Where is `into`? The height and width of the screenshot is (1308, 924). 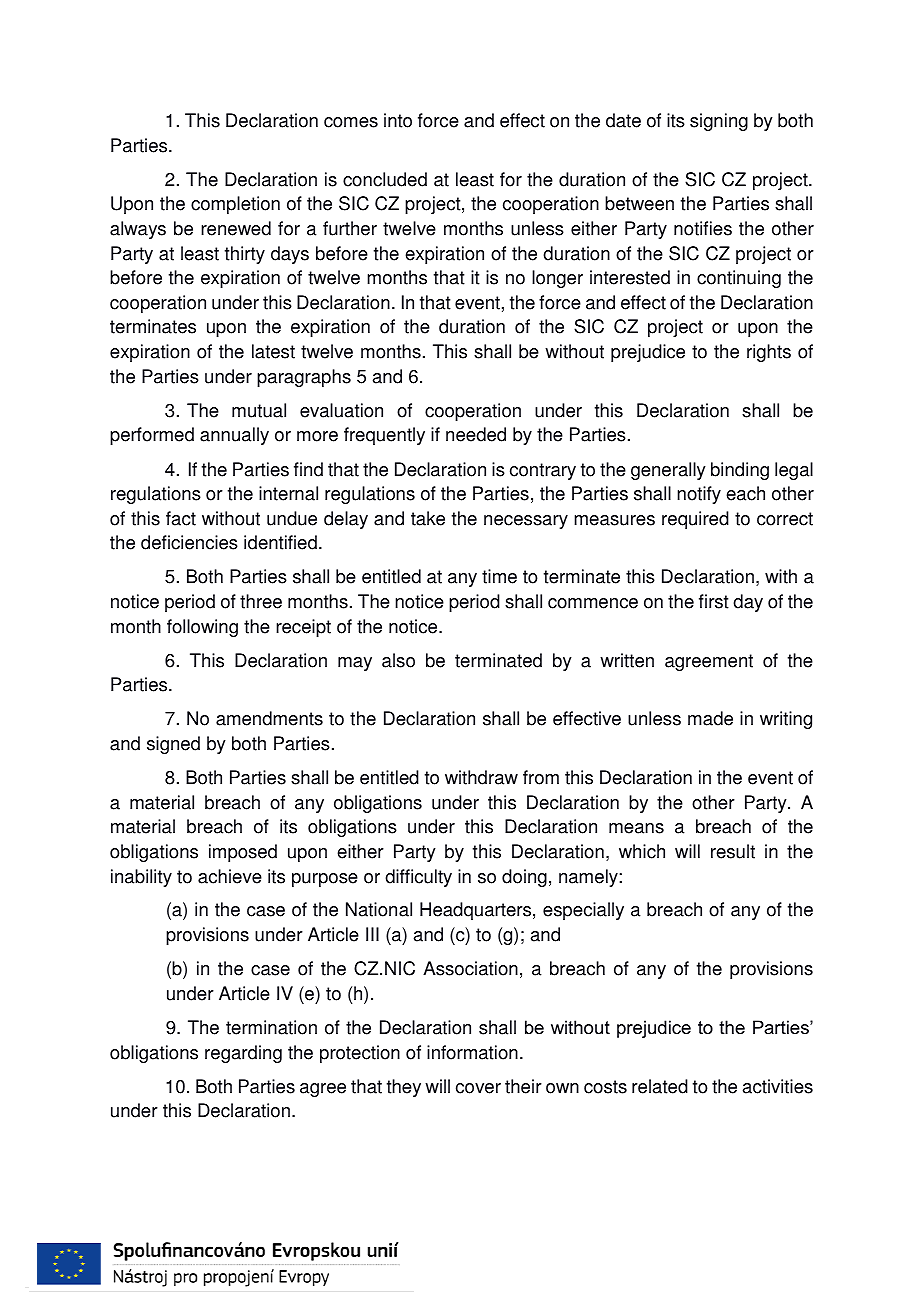 into is located at coordinates (398, 120).
